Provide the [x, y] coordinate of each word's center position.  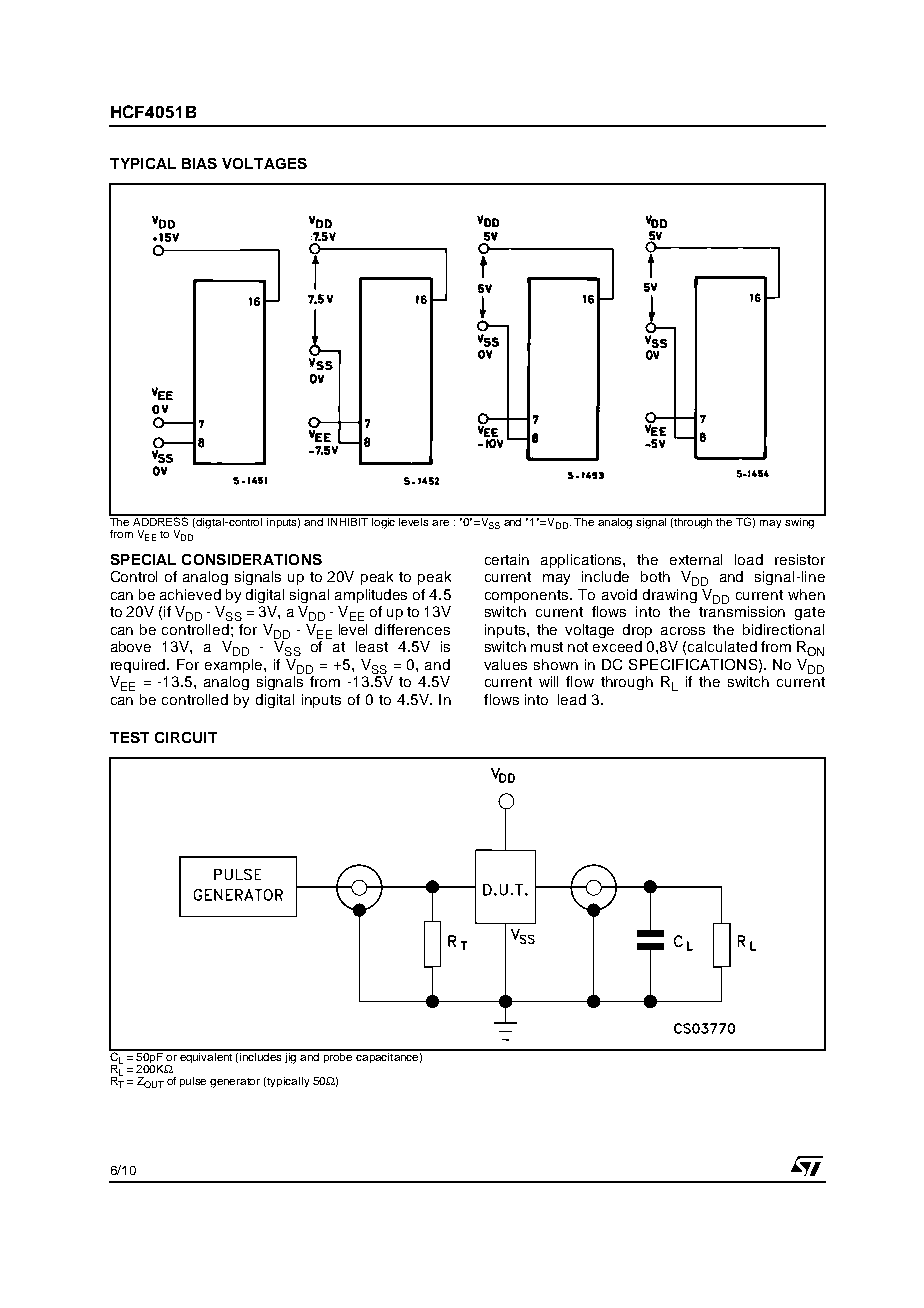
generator [235, 1083]
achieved [190, 594]
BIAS [199, 163]
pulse [193, 1082]
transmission [742, 611]
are [440, 523]
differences [412, 629]
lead [572, 699]
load [749, 559]
